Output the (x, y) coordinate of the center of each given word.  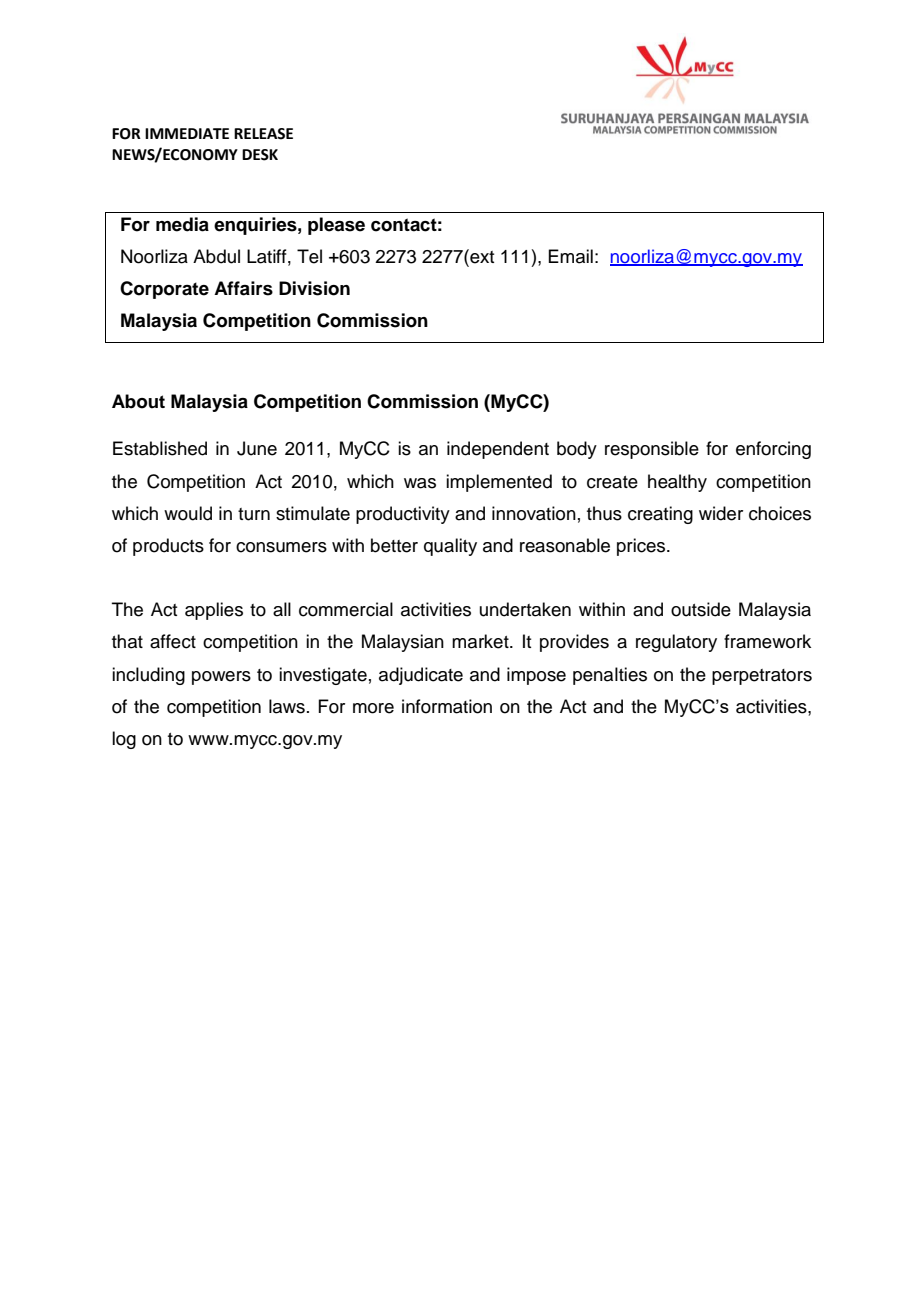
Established (160, 448)
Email (570, 256)
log (124, 740)
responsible (652, 450)
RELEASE (263, 134)
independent (498, 450)
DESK (260, 155)
